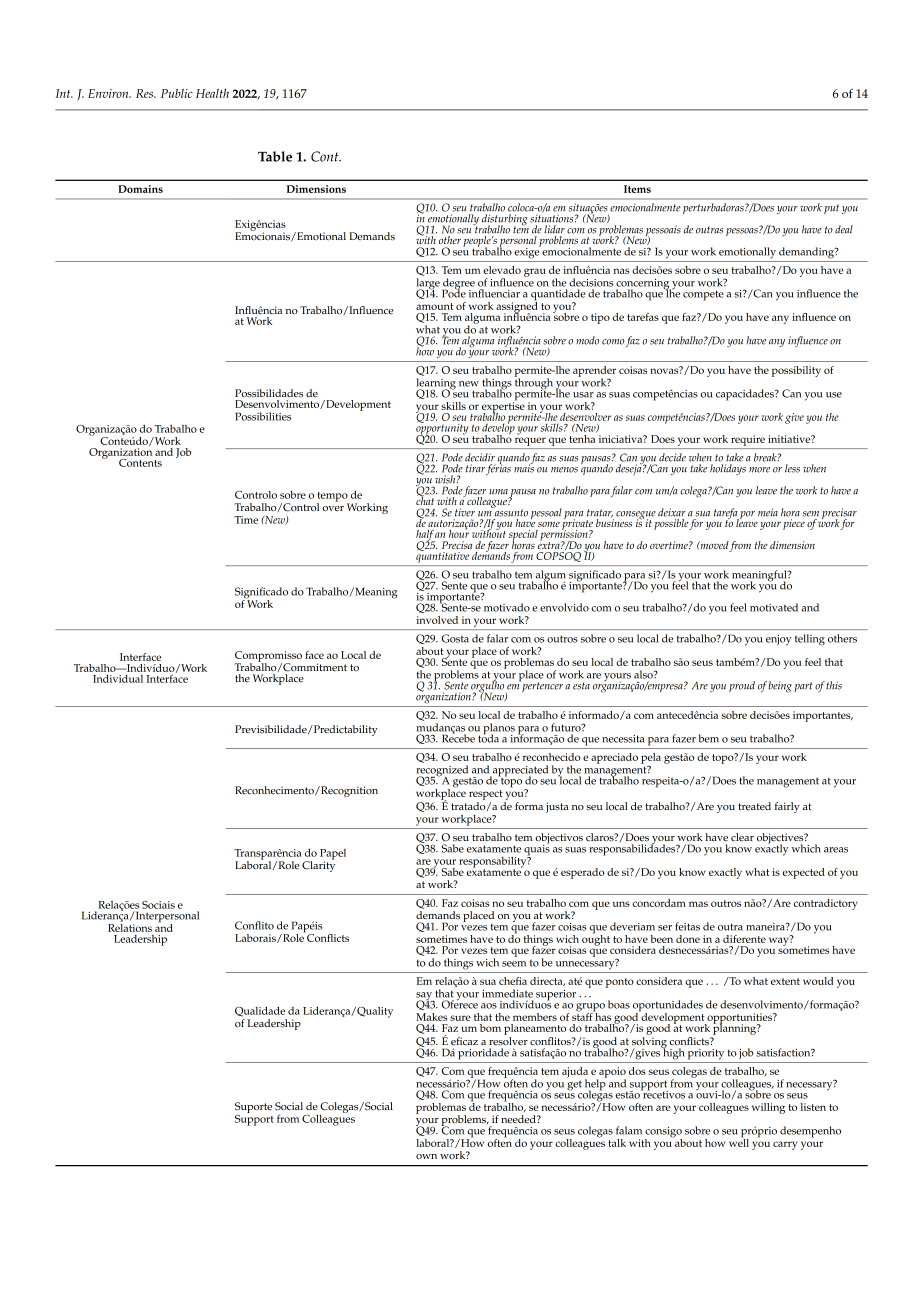 The height and width of the image is (1308, 924). What do you see at coordinates (768, 1108) in the image?
I see `willing` at bounding box center [768, 1108].
